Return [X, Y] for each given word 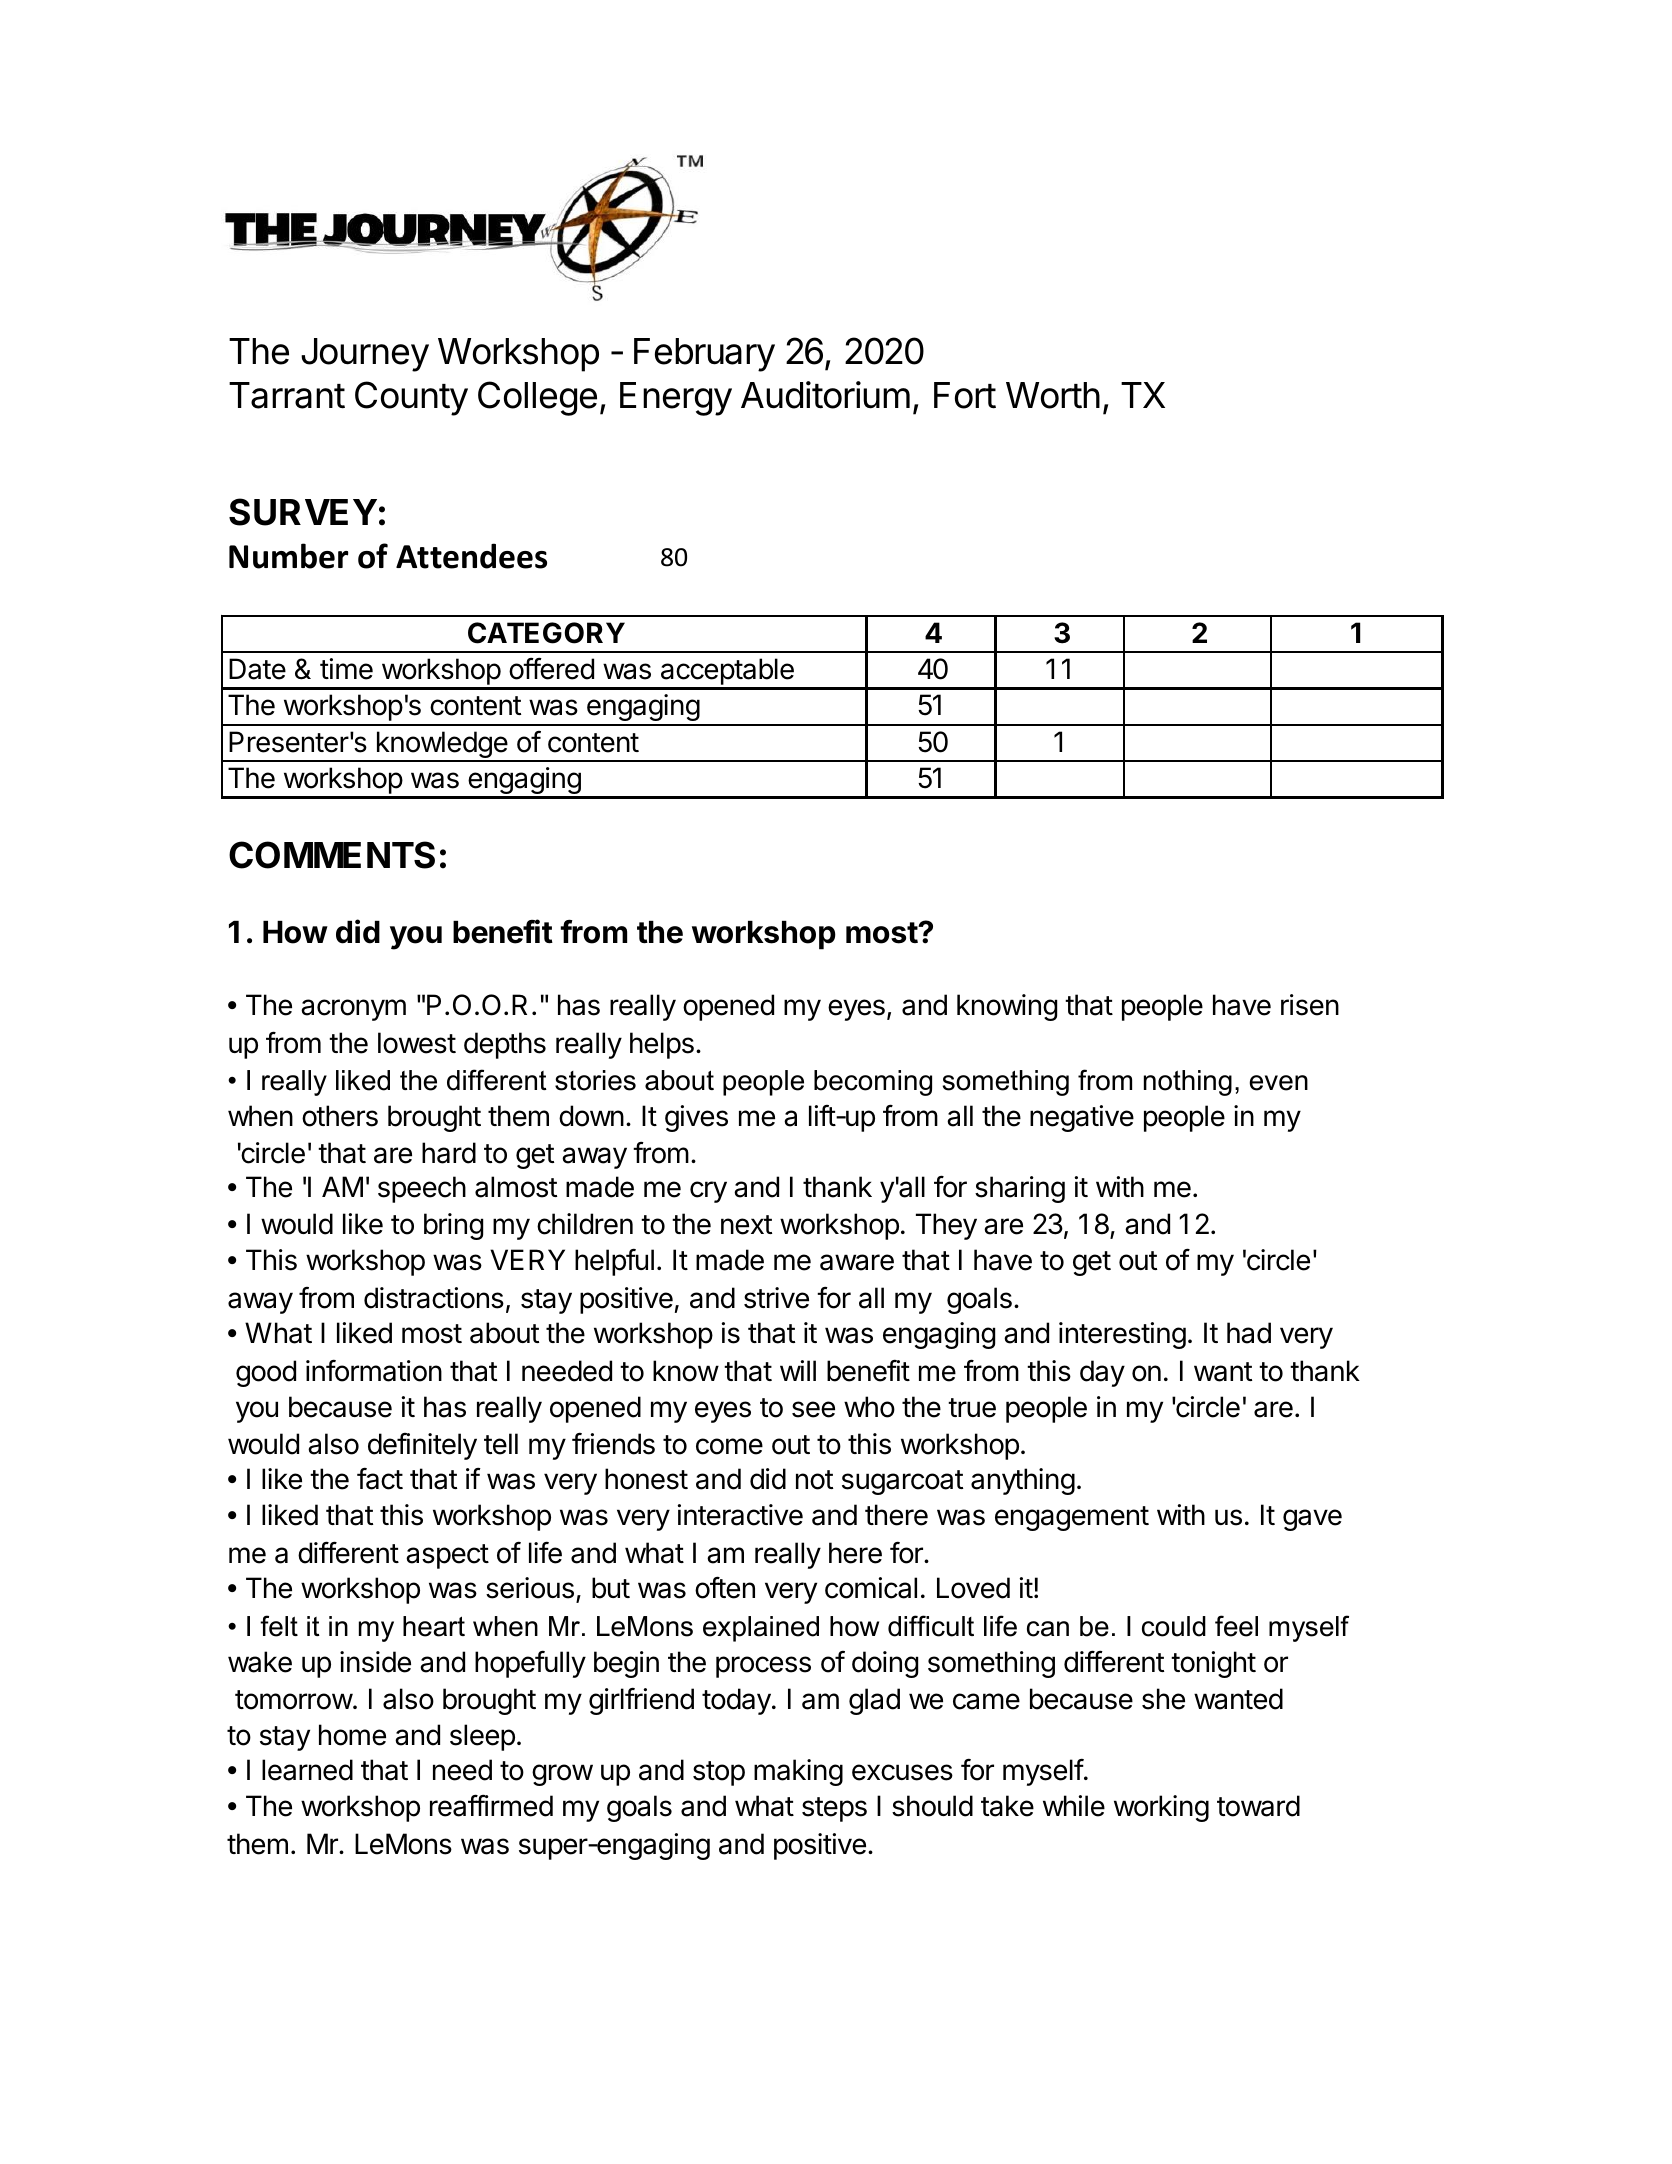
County [411, 398]
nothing [1188, 1083]
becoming [873, 1083]
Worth [1053, 395]
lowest [417, 1043]
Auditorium [825, 395]
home [352, 1735]
